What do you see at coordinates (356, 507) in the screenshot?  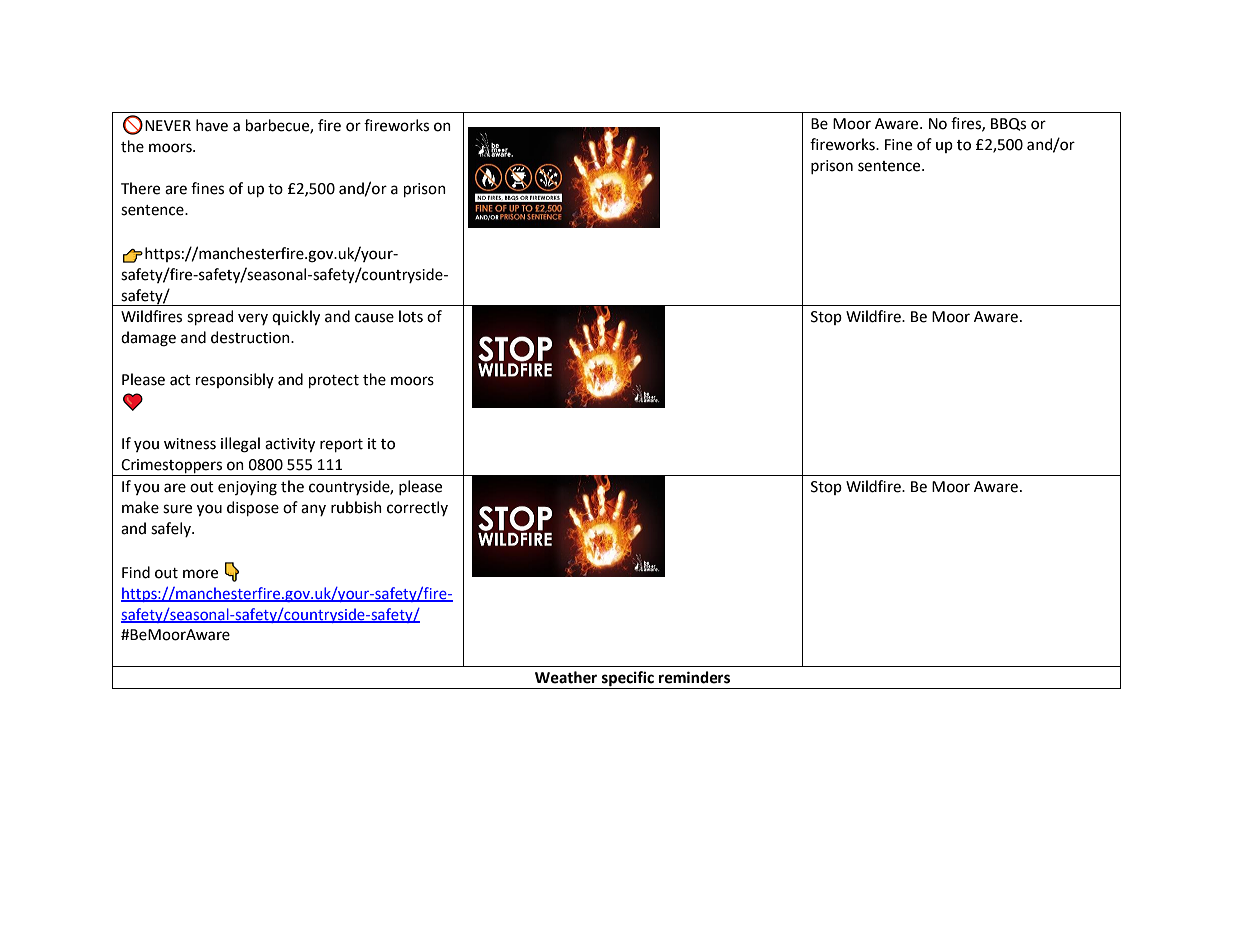 I see `rubbish` at bounding box center [356, 507].
